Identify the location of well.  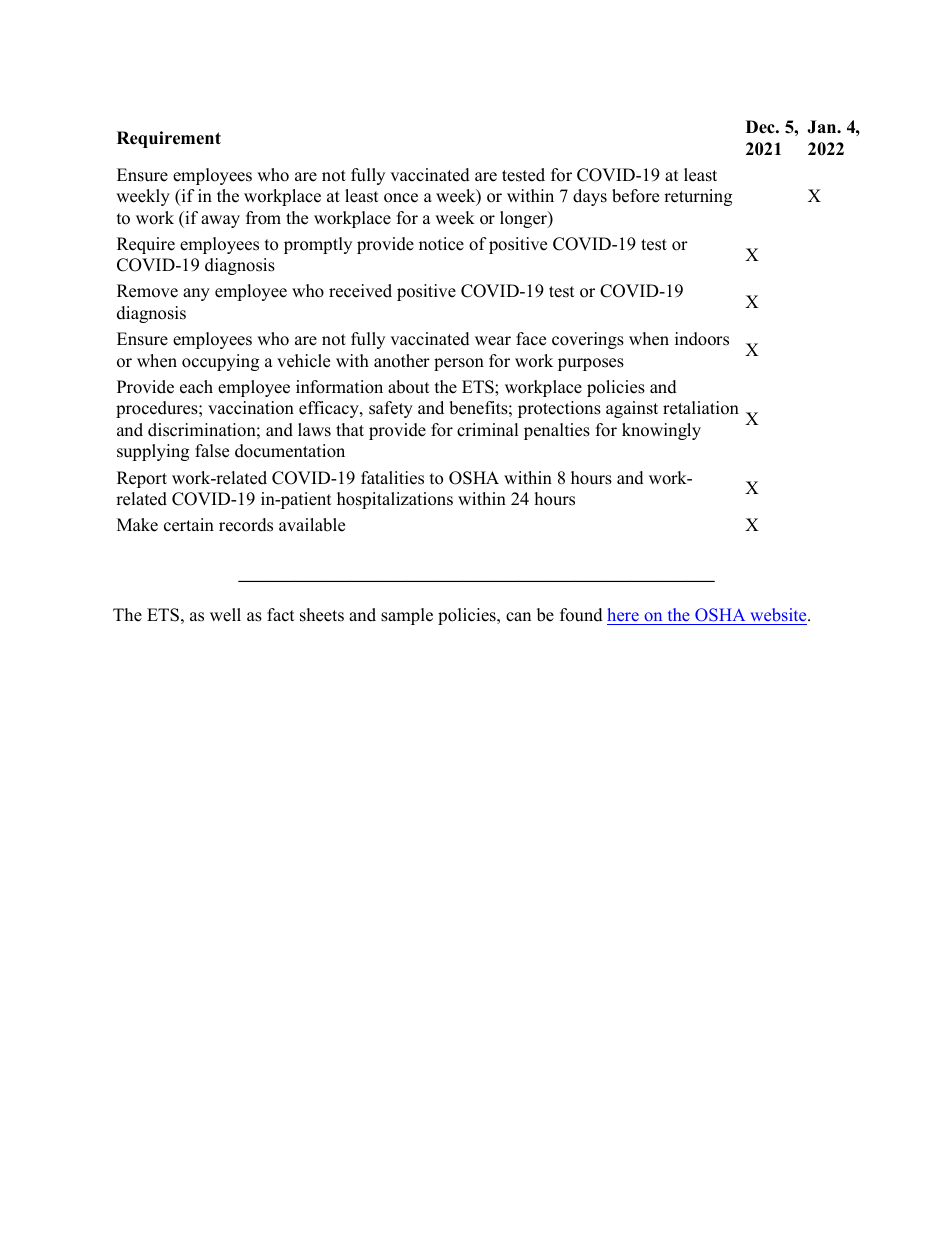
(225, 615).
